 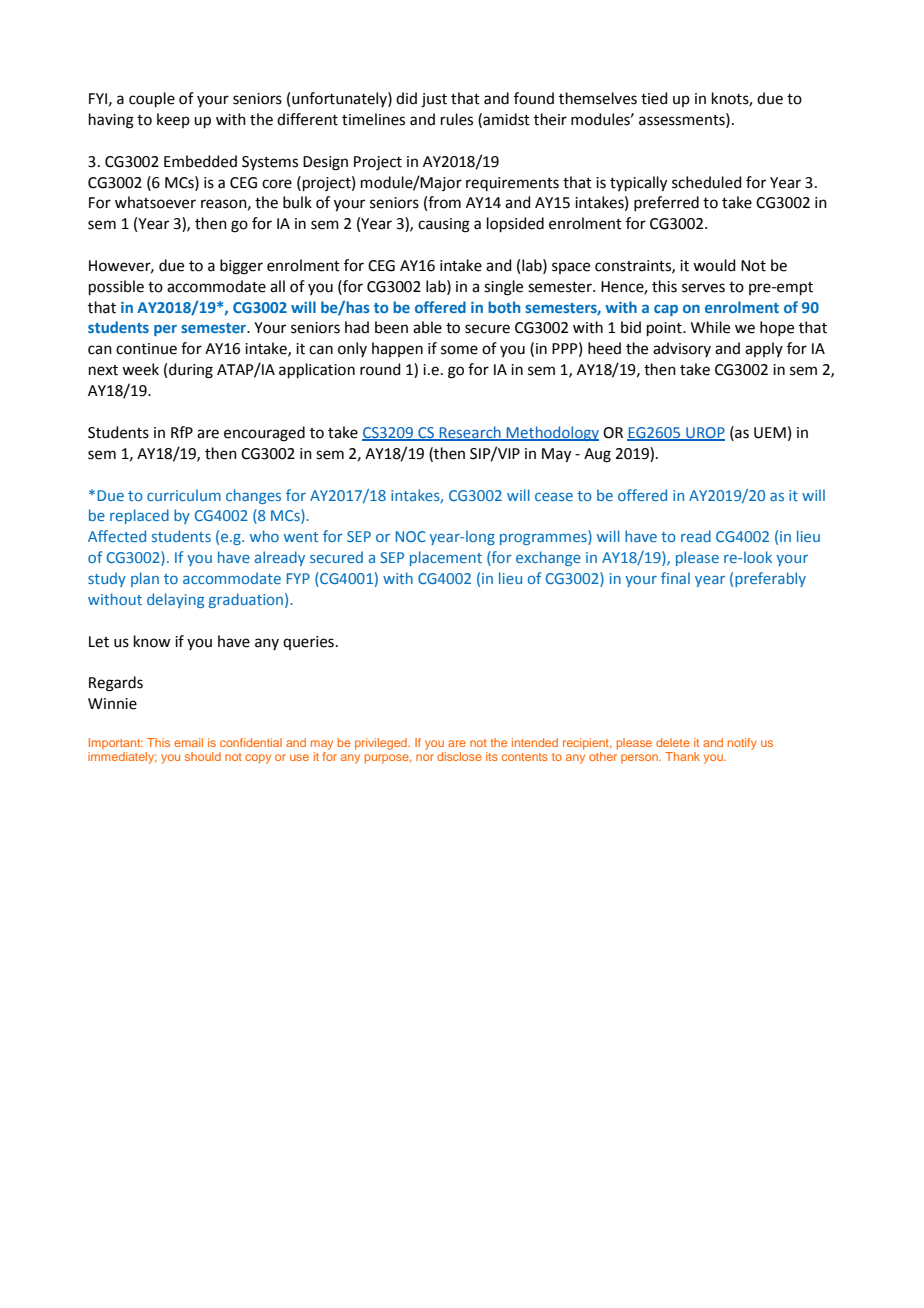 I want to click on Research, so click(x=470, y=433).
